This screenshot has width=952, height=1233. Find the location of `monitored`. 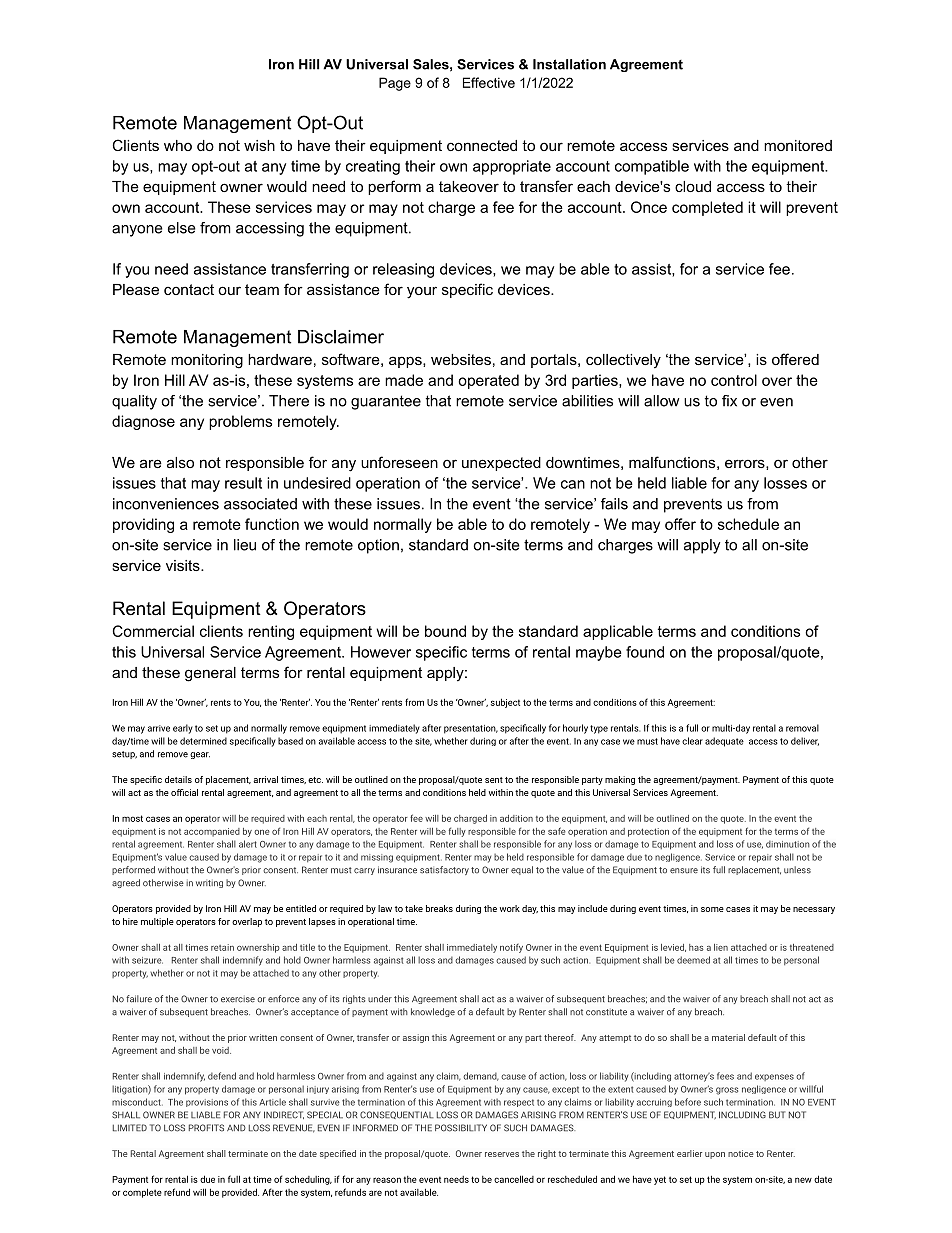

monitored is located at coordinates (798, 145).
